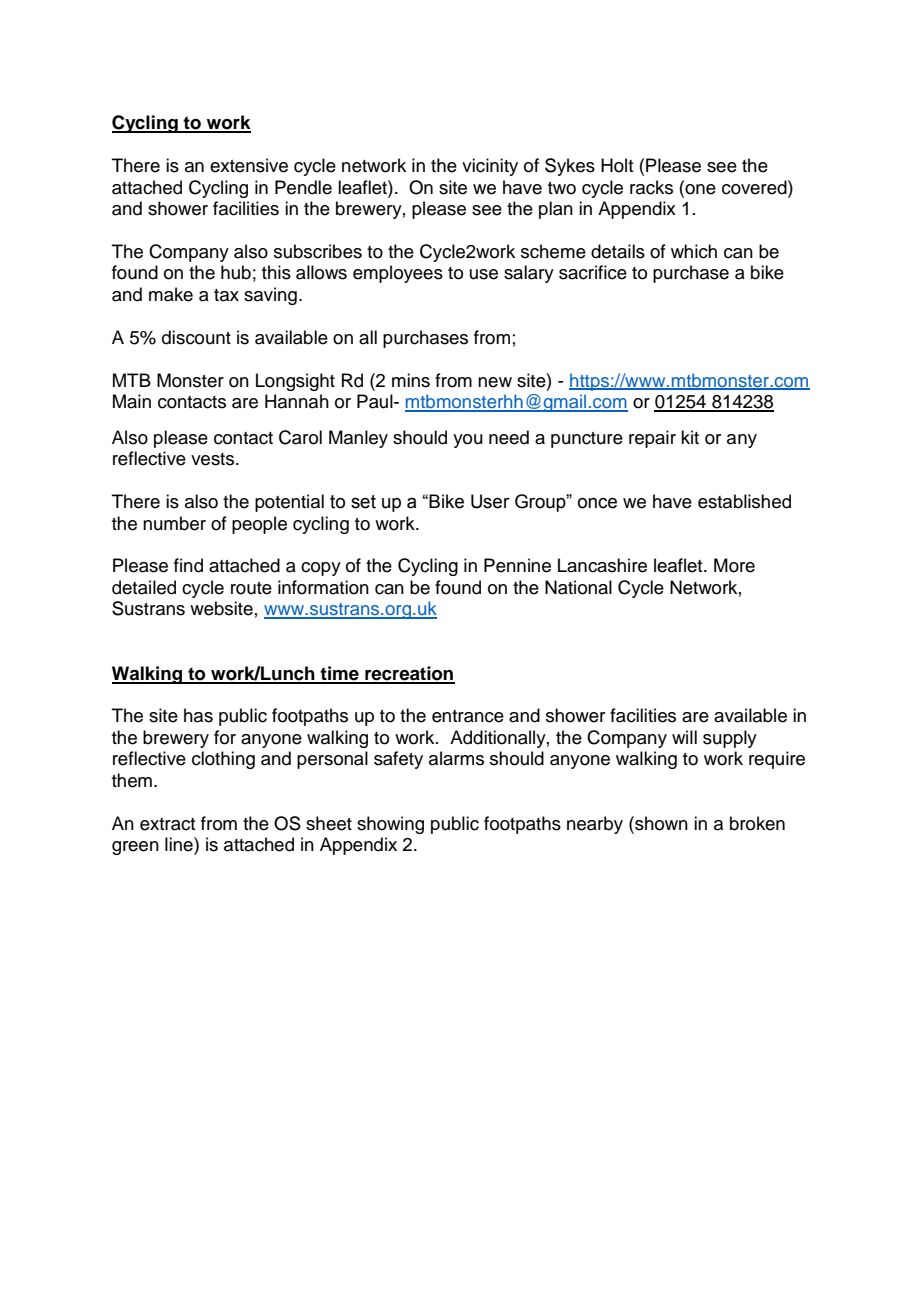 The width and height of the image is (924, 1308). I want to click on National, so click(578, 587).
